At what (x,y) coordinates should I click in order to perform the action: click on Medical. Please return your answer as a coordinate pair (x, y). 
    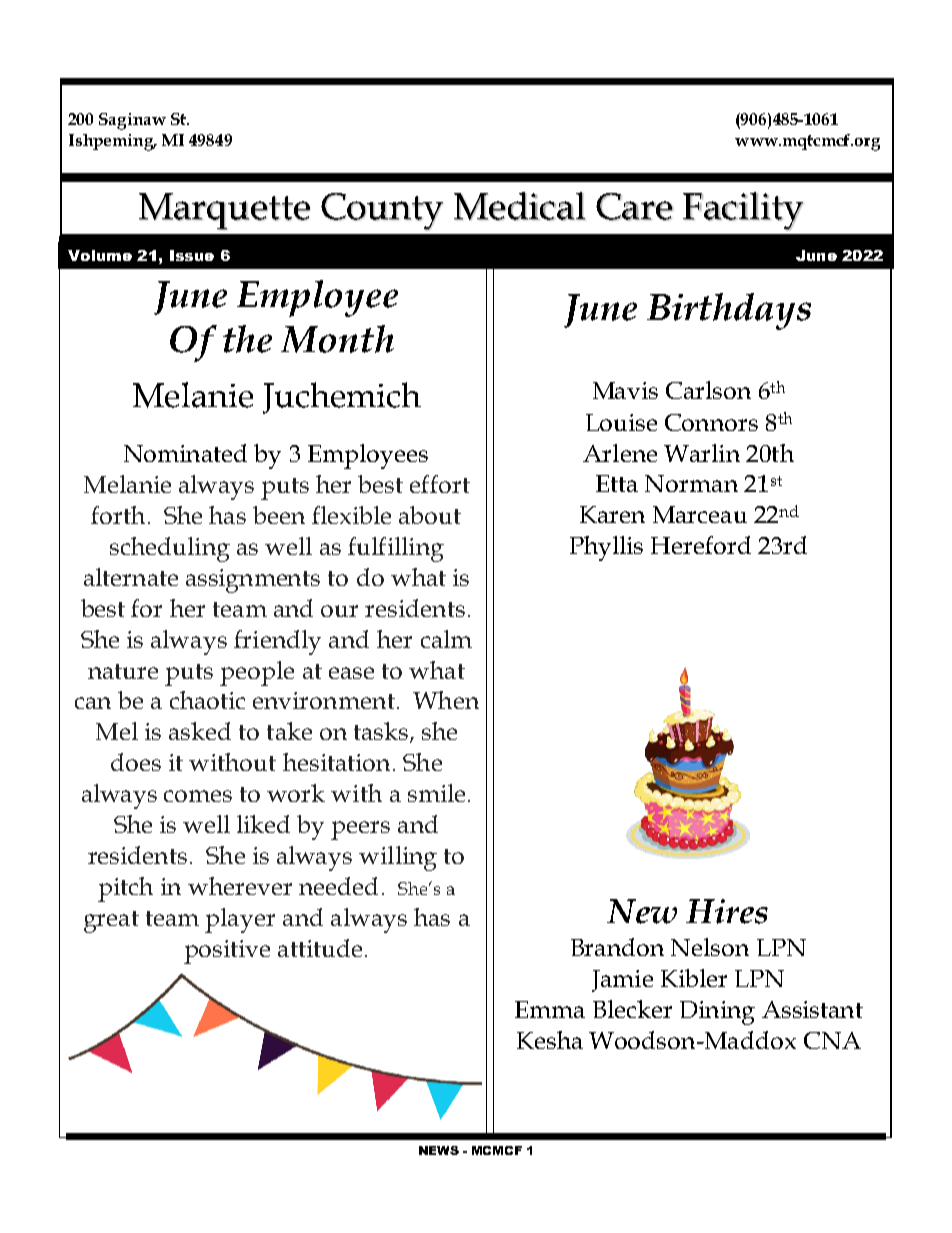
    Looking at the image, I should click on (520, 206).
